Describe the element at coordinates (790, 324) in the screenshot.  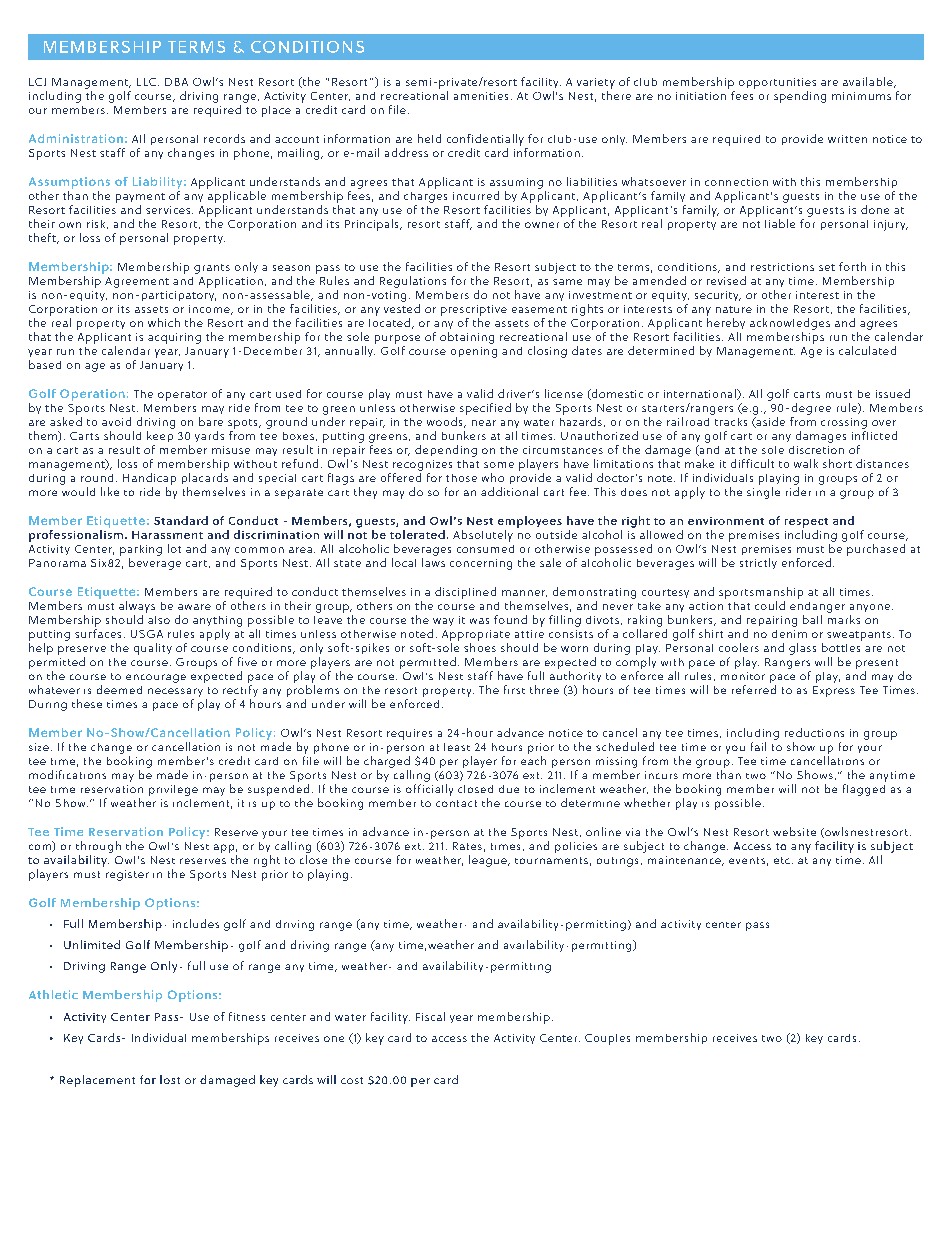
I see `acknowledges` at that location.
